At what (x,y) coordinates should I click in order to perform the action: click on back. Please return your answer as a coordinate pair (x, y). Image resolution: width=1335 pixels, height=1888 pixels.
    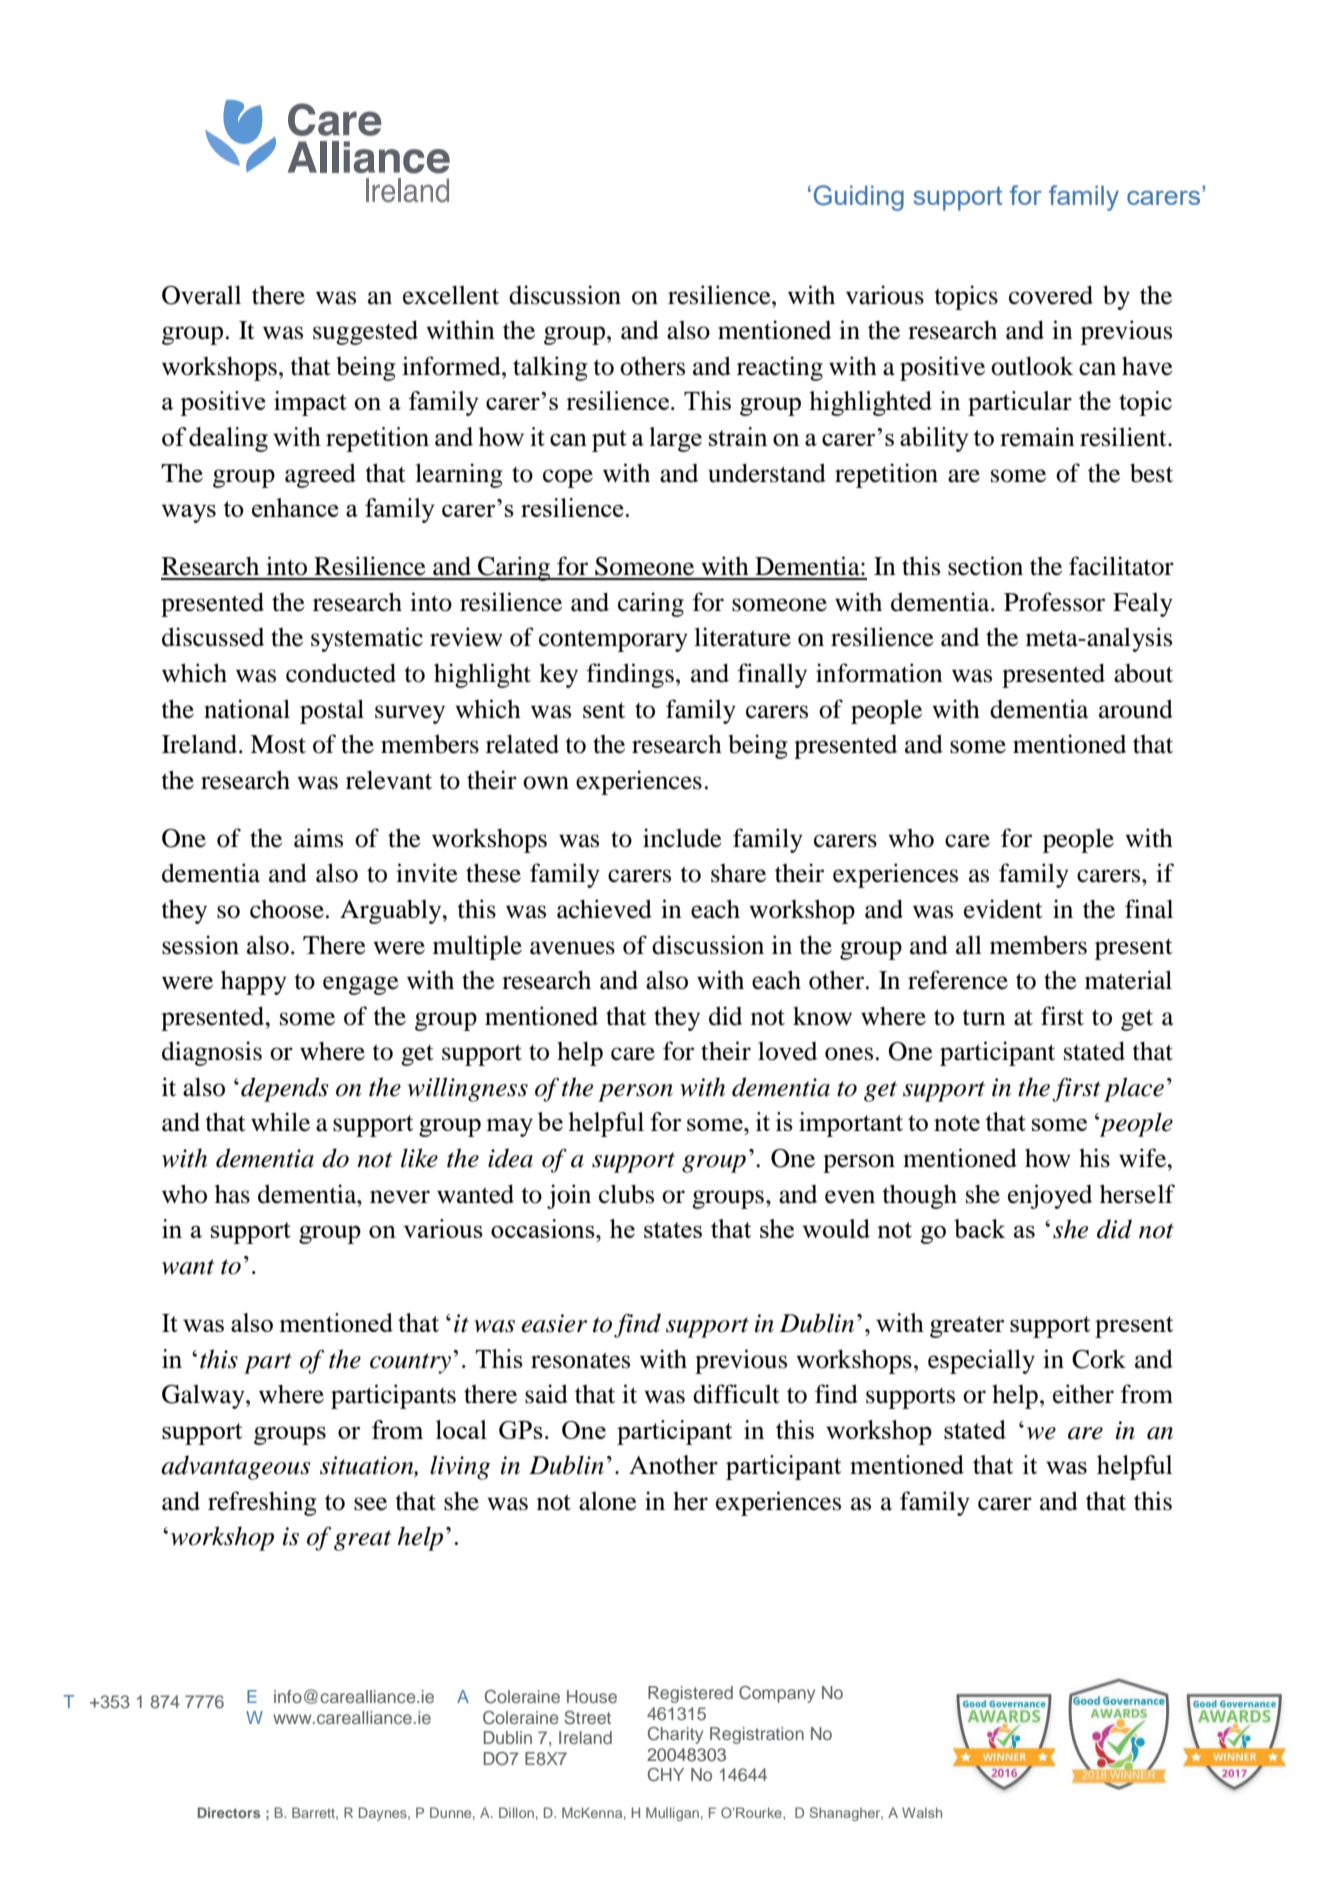
    Looking at the image, I should click on (979, 1228).
